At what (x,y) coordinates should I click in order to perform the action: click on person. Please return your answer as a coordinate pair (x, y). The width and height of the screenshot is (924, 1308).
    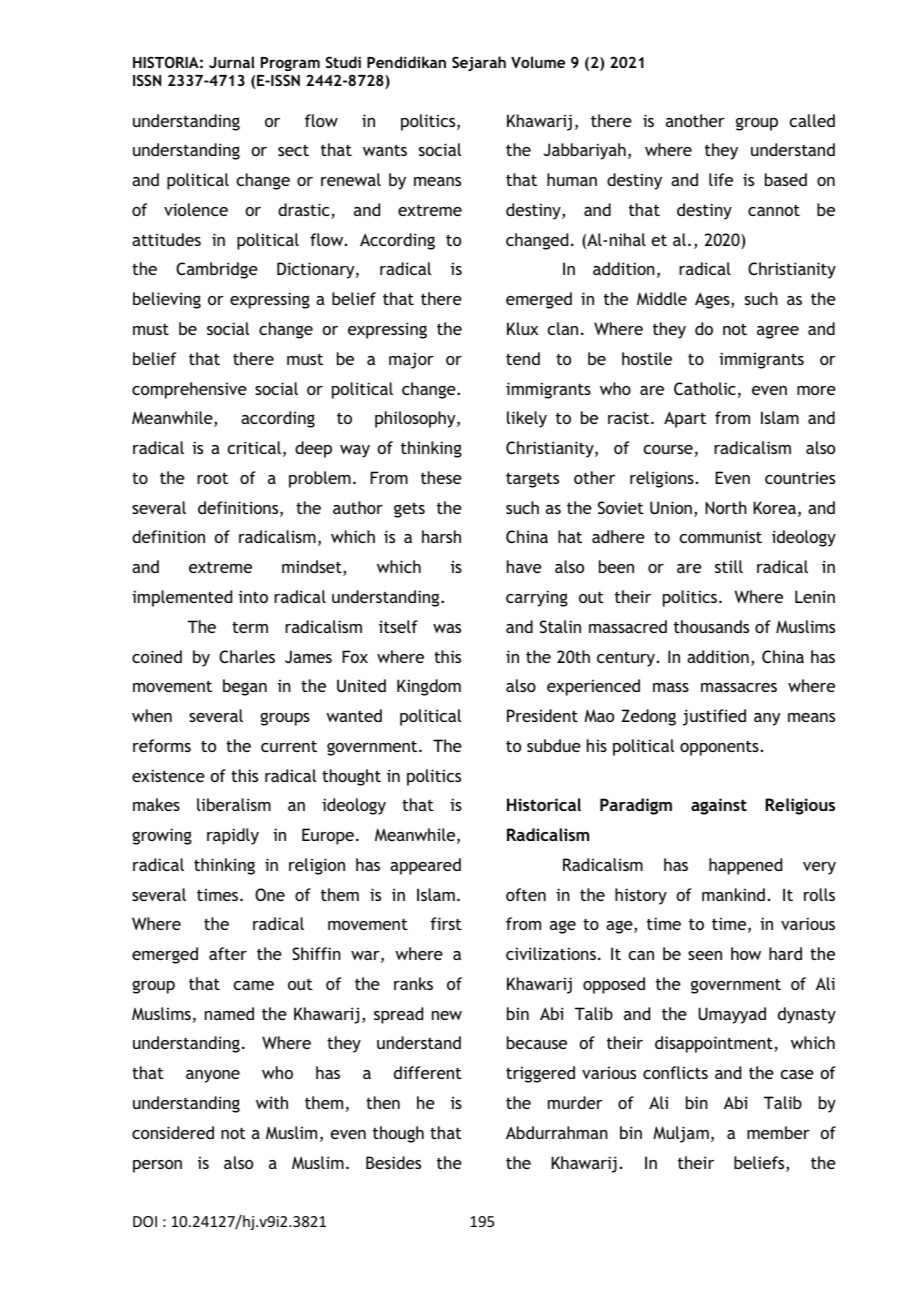
    Looking at the image, I should click on (157, 1166).
